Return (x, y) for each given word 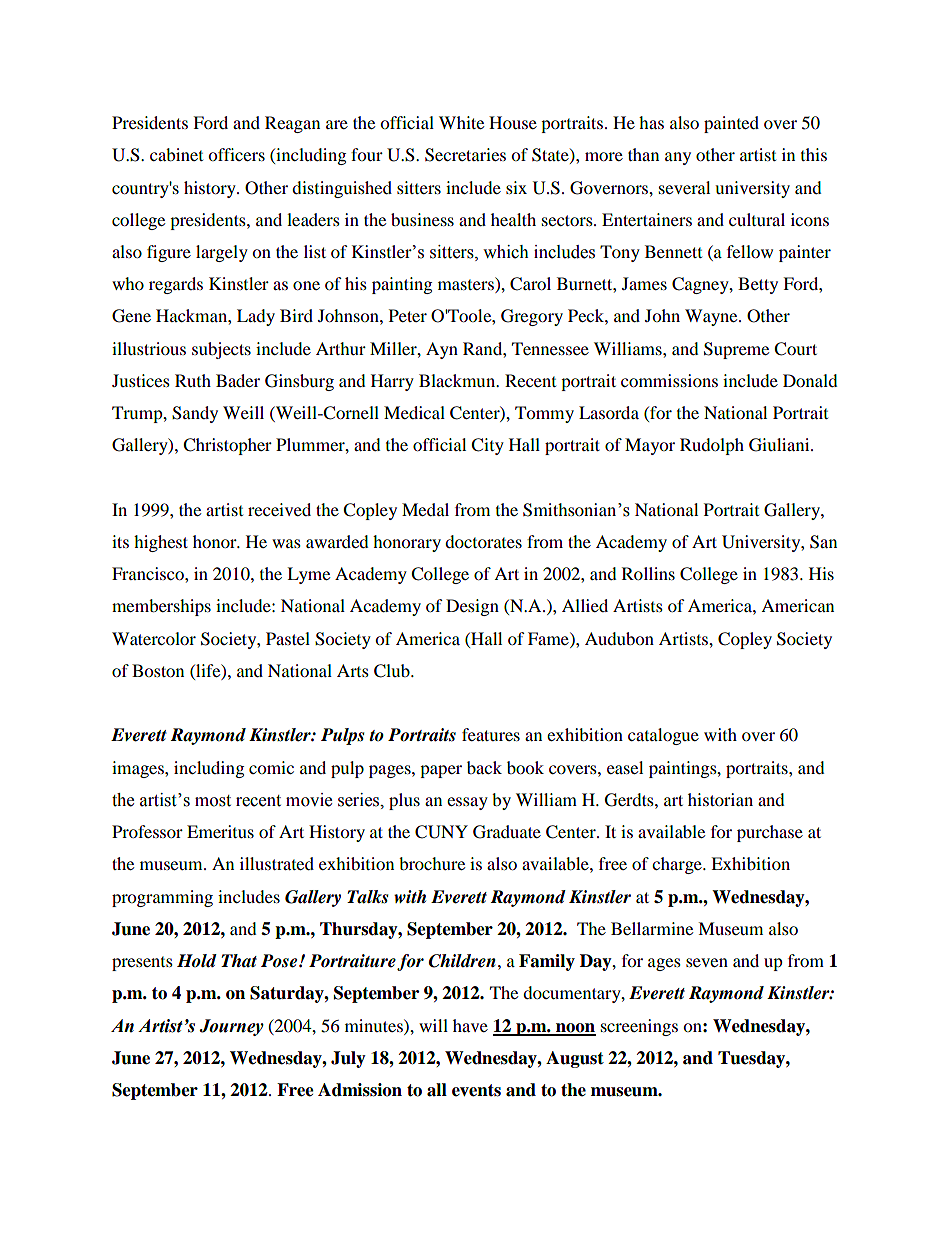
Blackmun (458, 380)
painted (731, 124)
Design (472, 607)
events (476, 1090)
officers (236, 154)
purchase (770, 833)
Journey (231, 1027)
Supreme (736, 350)
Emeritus (220, 831)
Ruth (193, 380)
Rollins (648, 573)
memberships (161, 607)
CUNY (441, 832)
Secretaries (465, 155)
